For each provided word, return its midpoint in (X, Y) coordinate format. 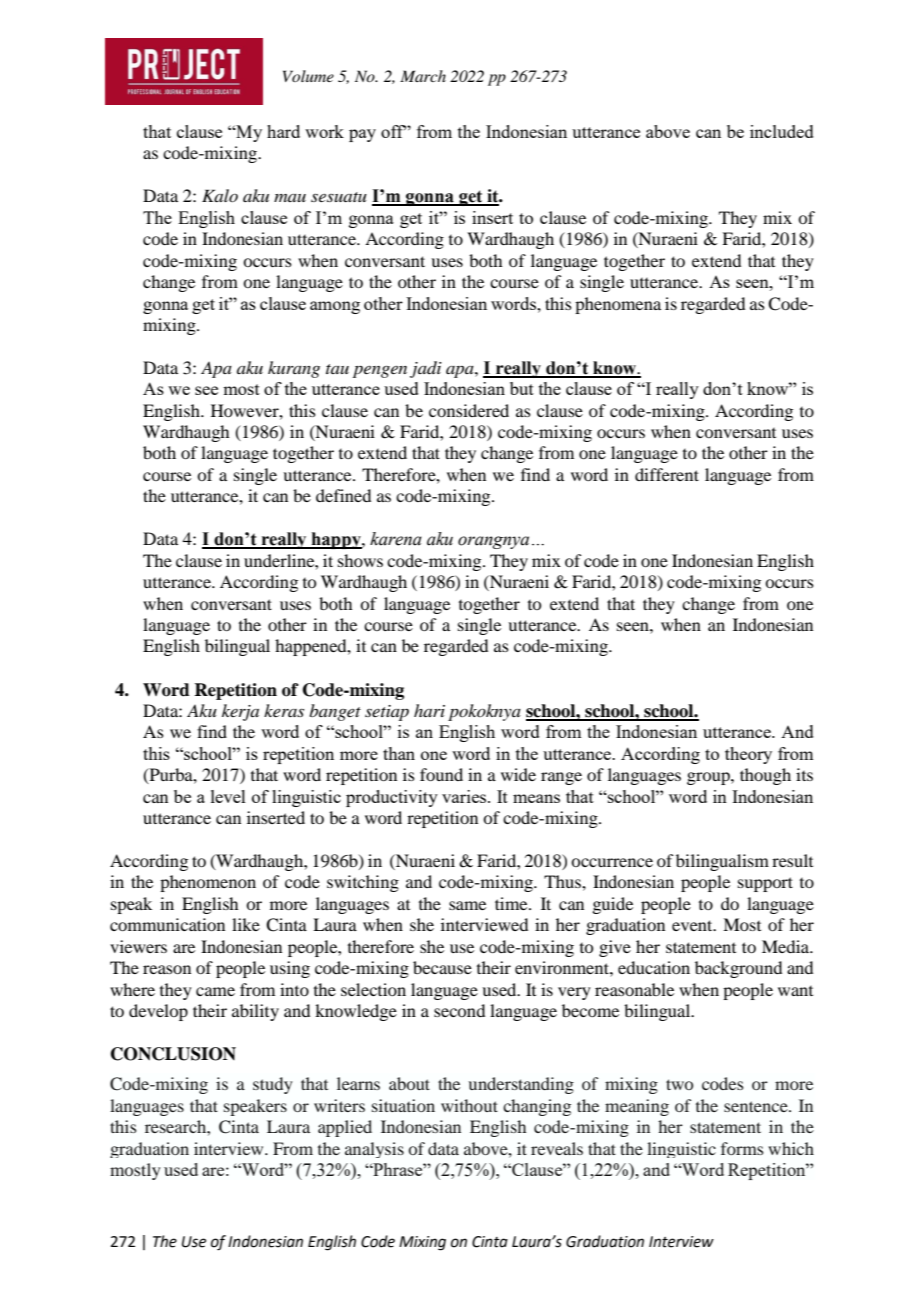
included (782, 131)
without (469, 1105)
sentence (757, 1106)
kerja (240, 712)
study (273, 1085)
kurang (294, 369)
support (765, 884)
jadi (426, 369)
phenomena (618, 305)
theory (748, 755)
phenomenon (208, 883)
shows (360, 560)
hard (283, 131)
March (423, 76)
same (467, 905)
